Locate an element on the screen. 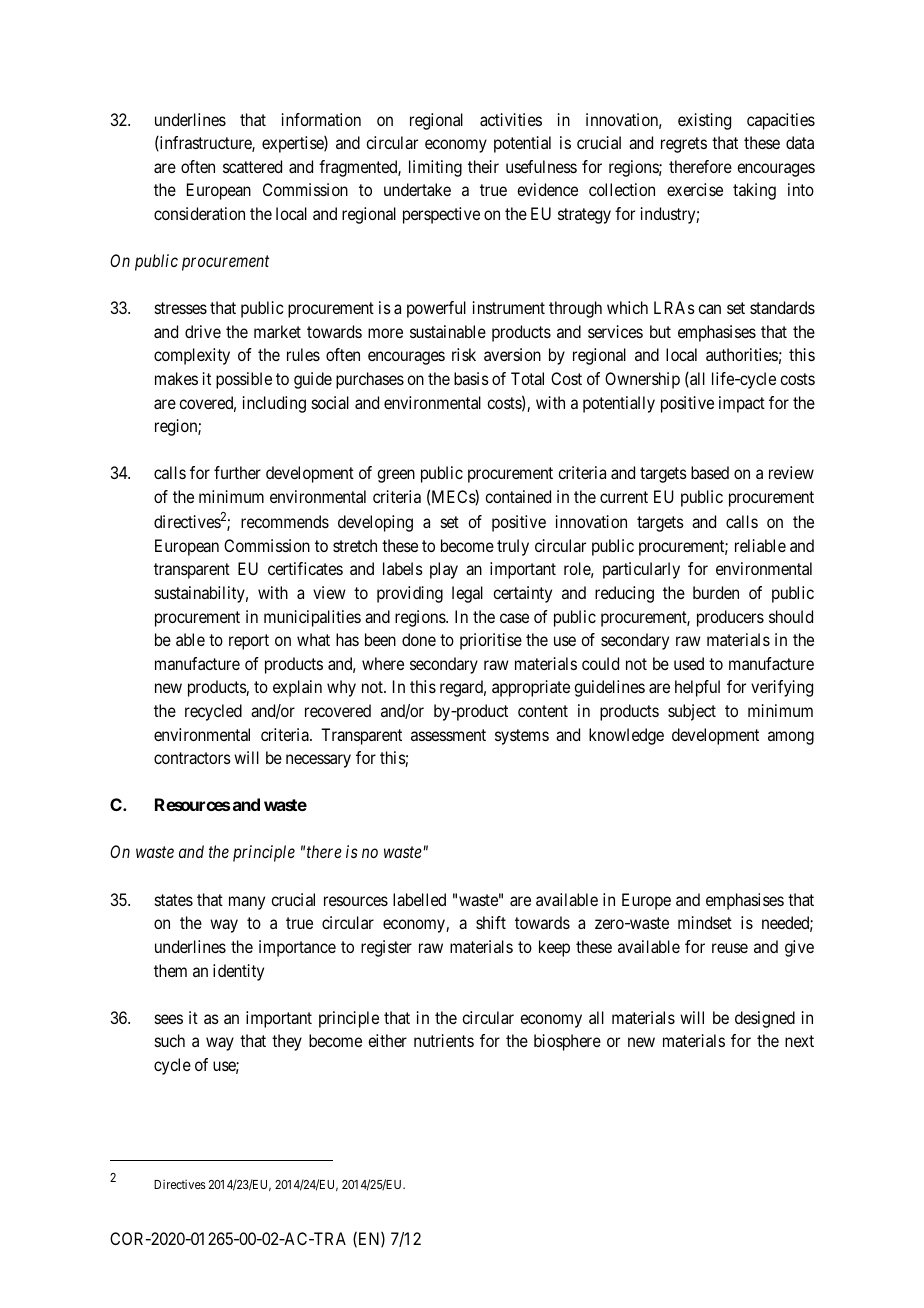 The width and height of the screenshot is (924, 1308). their is located at coordinates (483, 166).
